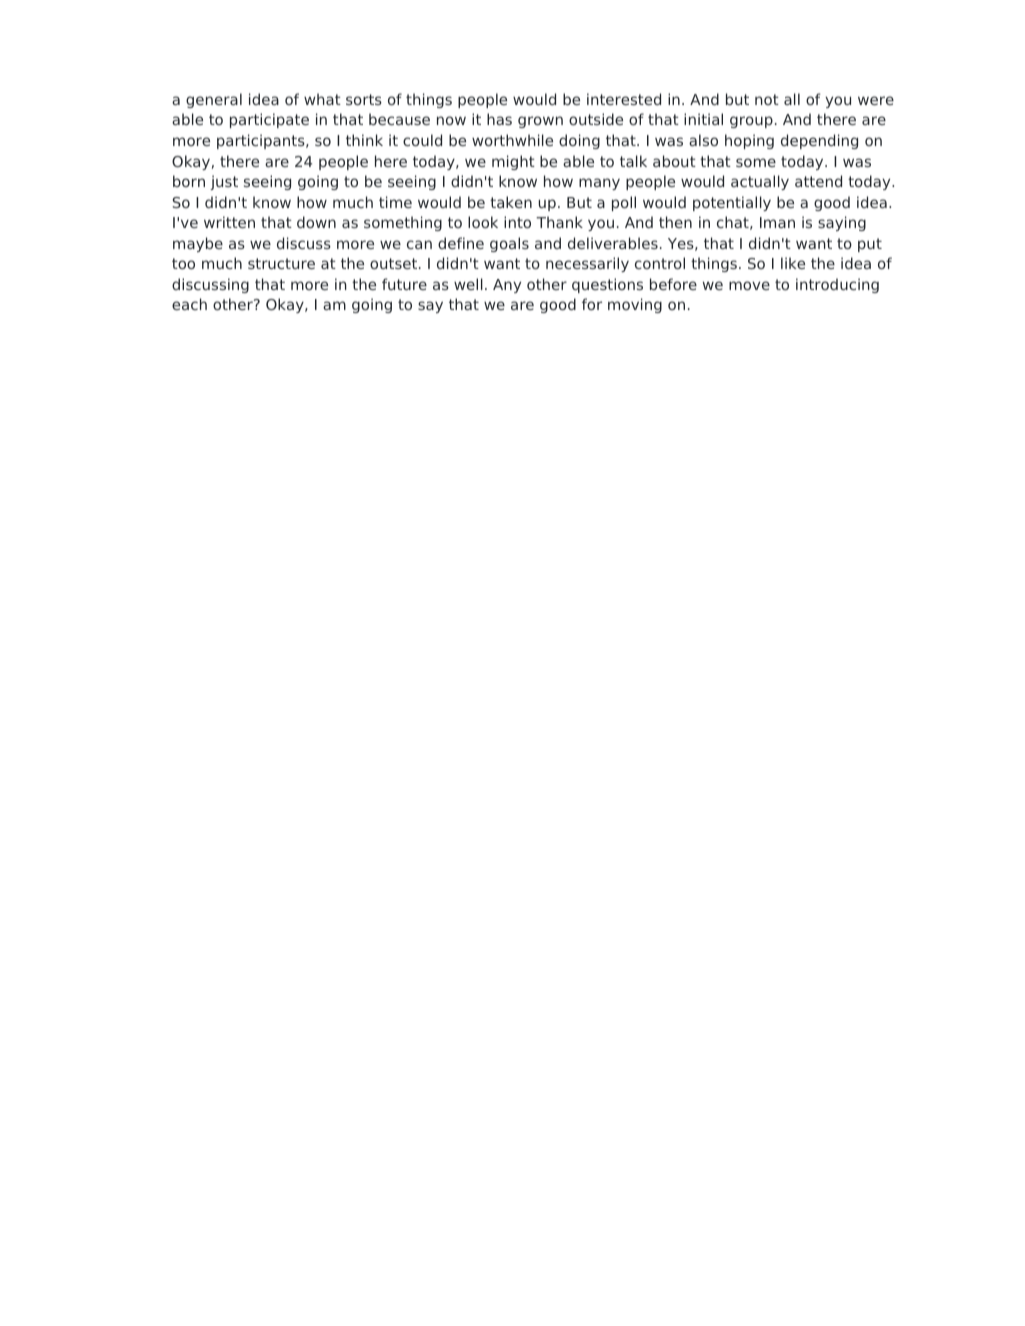 The width and height of the document is (1025, 1326). What do you see at coordinates (214, 100) in the document?
I see `general` at bounding box center [214, 100].
